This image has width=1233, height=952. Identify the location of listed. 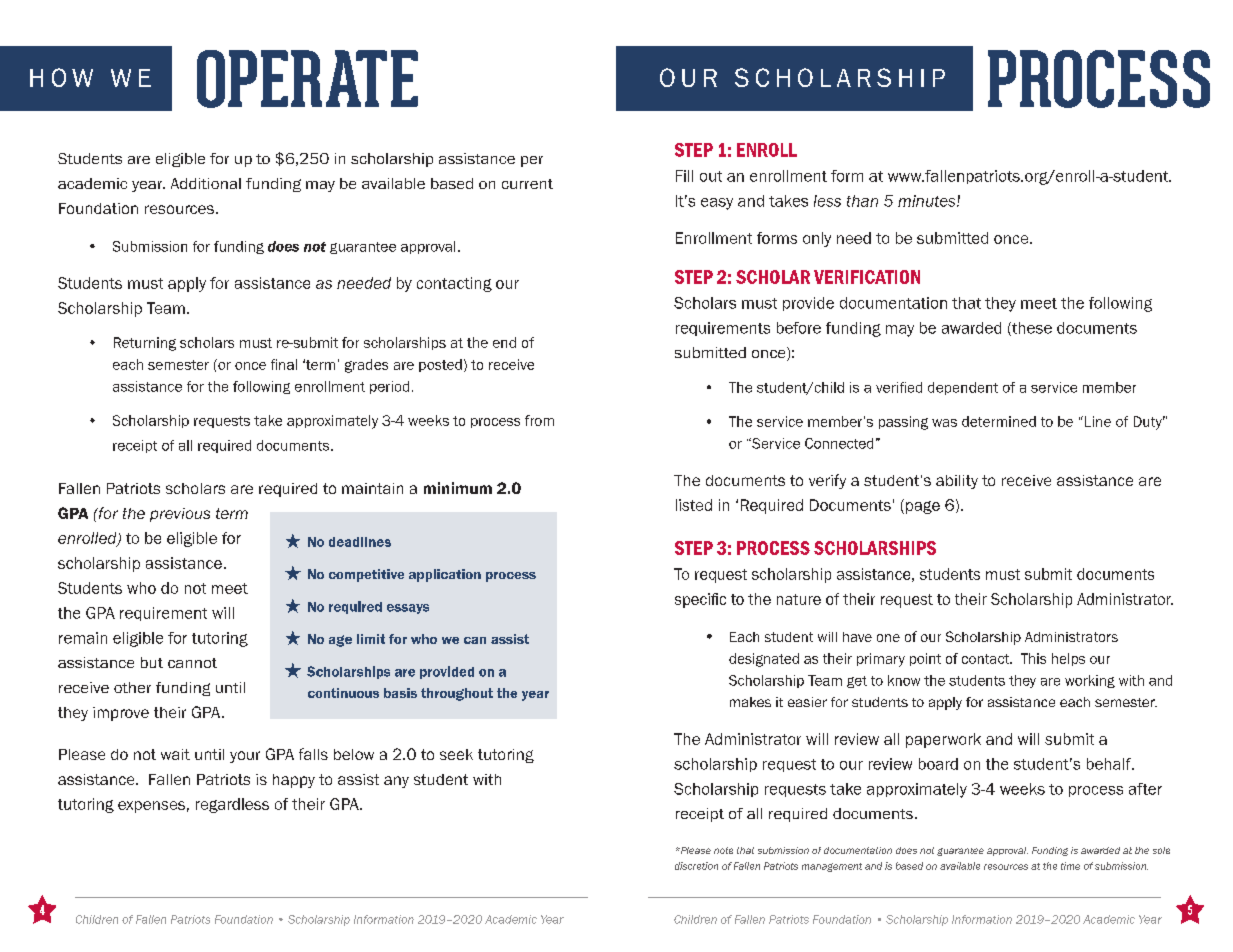
(694, 505).
